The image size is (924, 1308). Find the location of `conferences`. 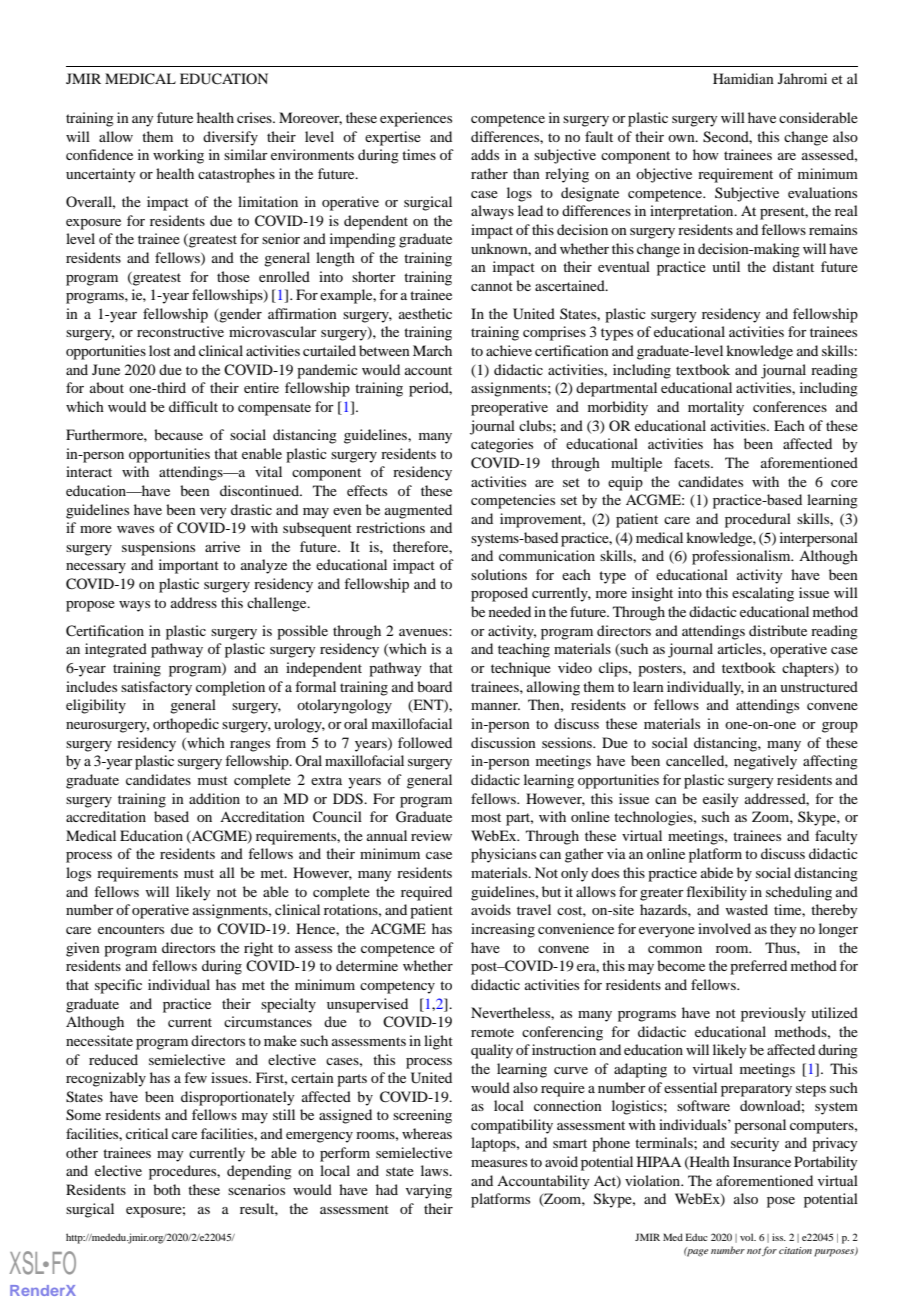

conferences is located at coordinates (790, 406).
